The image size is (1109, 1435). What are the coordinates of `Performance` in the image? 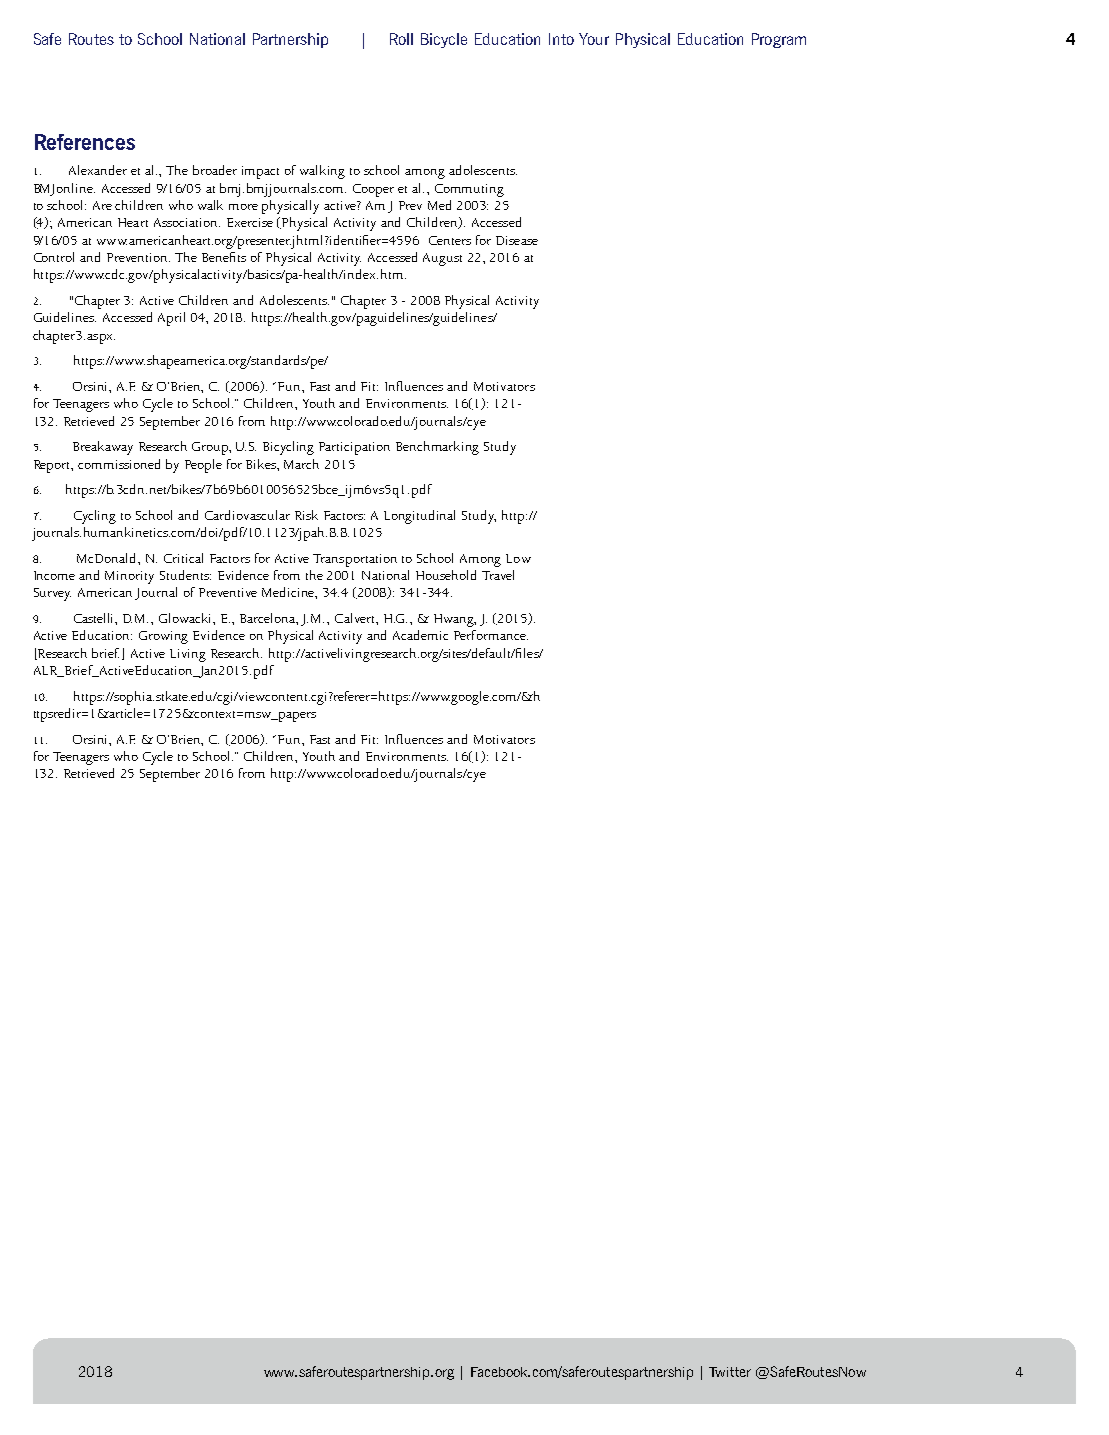 It's located at (491, 635).
